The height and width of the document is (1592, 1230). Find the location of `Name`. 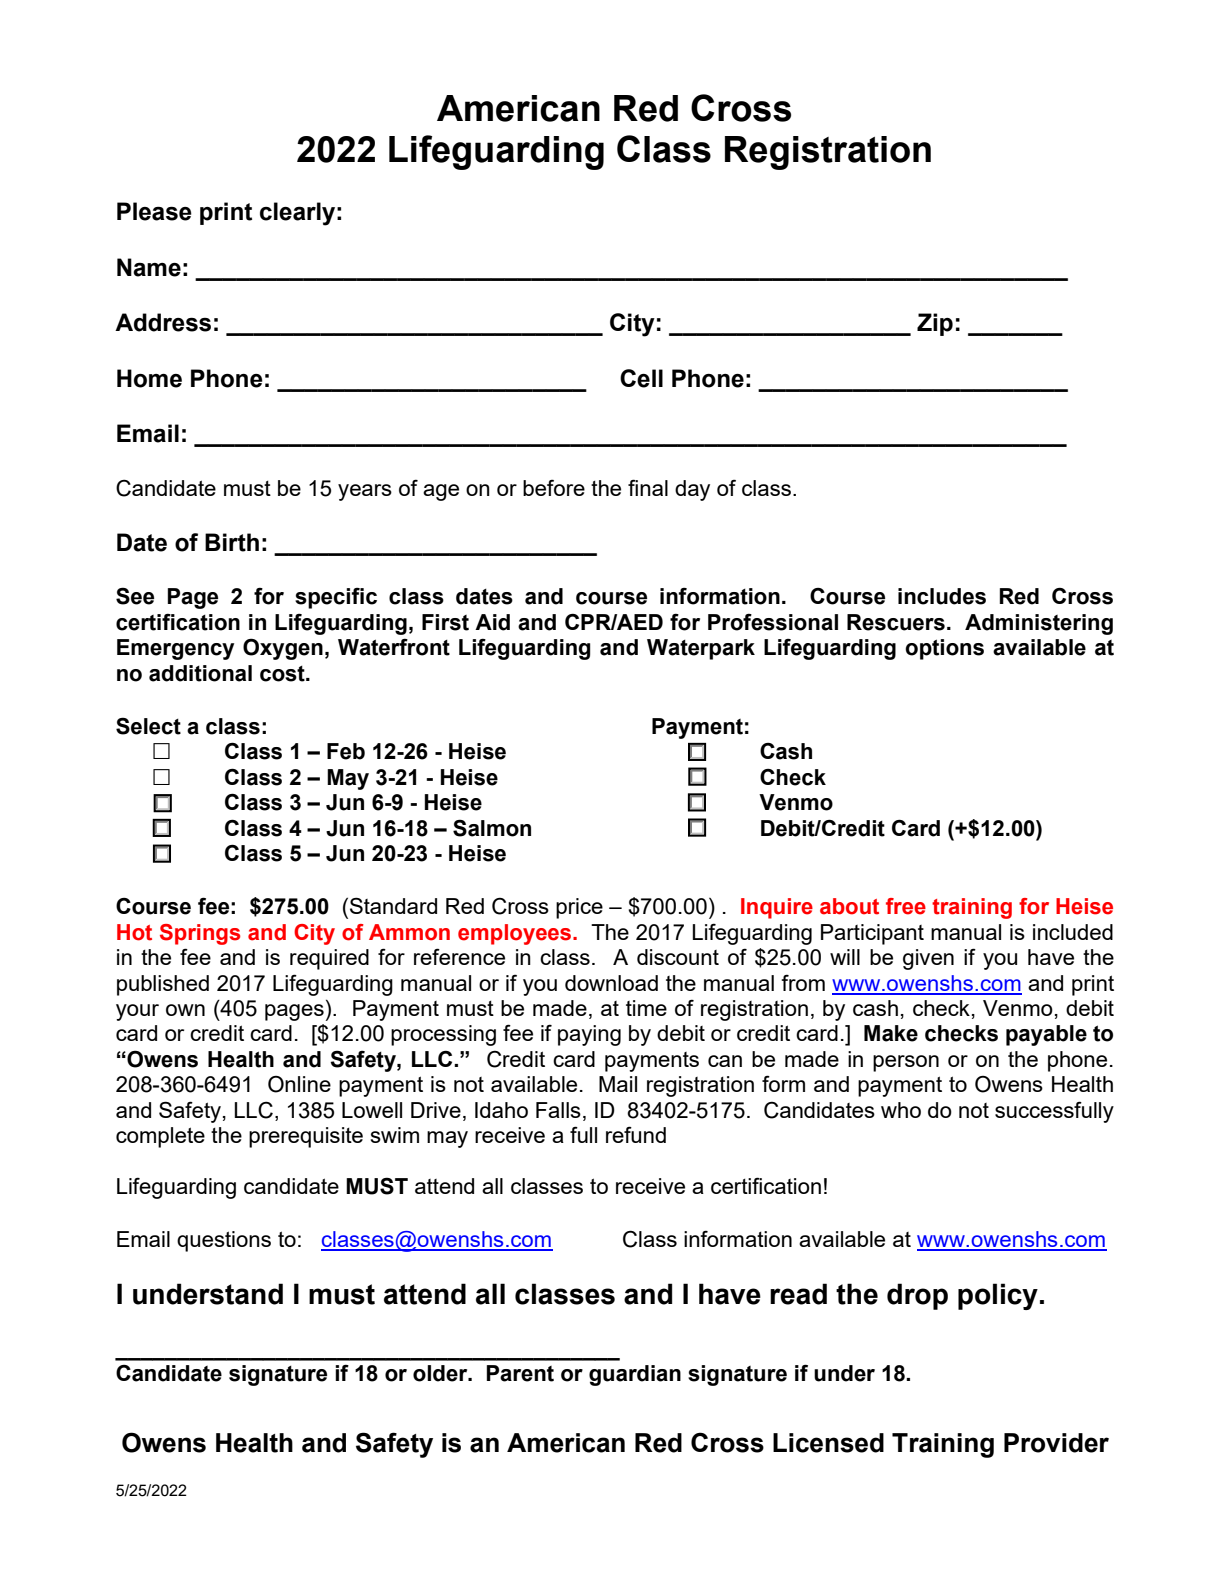

Name is located at coordinates (149, 267).
